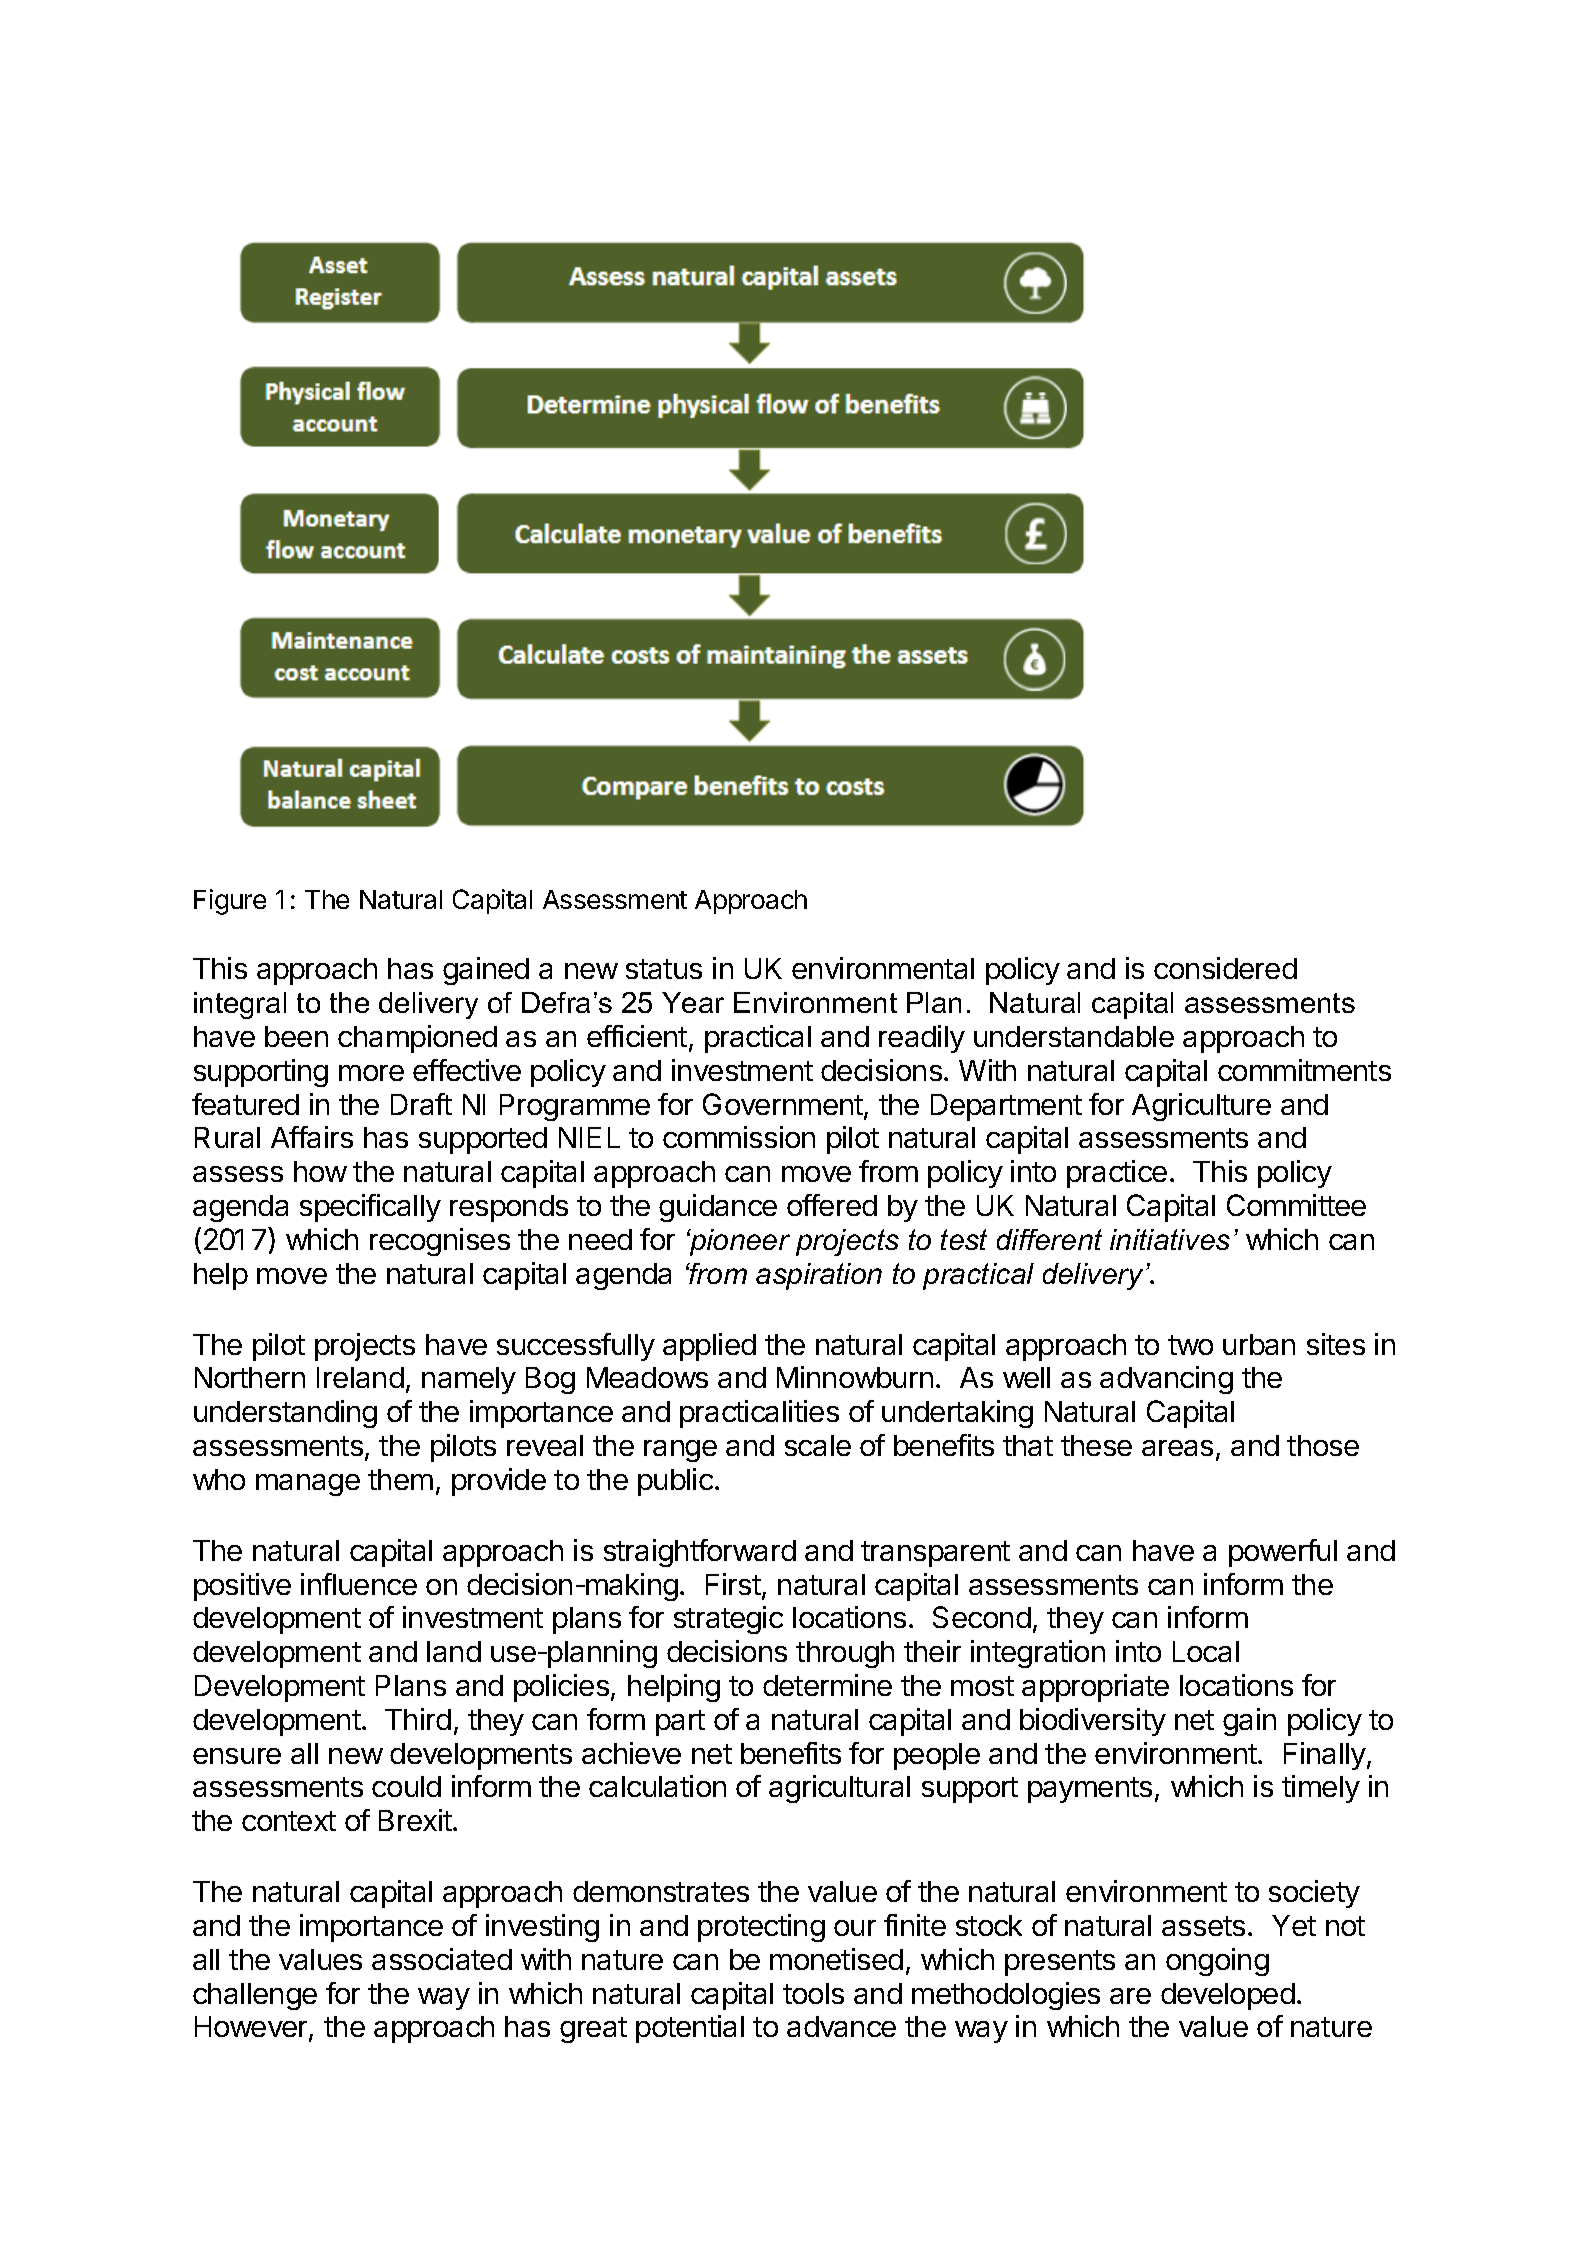 The image size is (1589, 2248). What do you see at coordinates (1177, 1448) in the image?
I see `areas` at bounding box center [1177, 1448].
